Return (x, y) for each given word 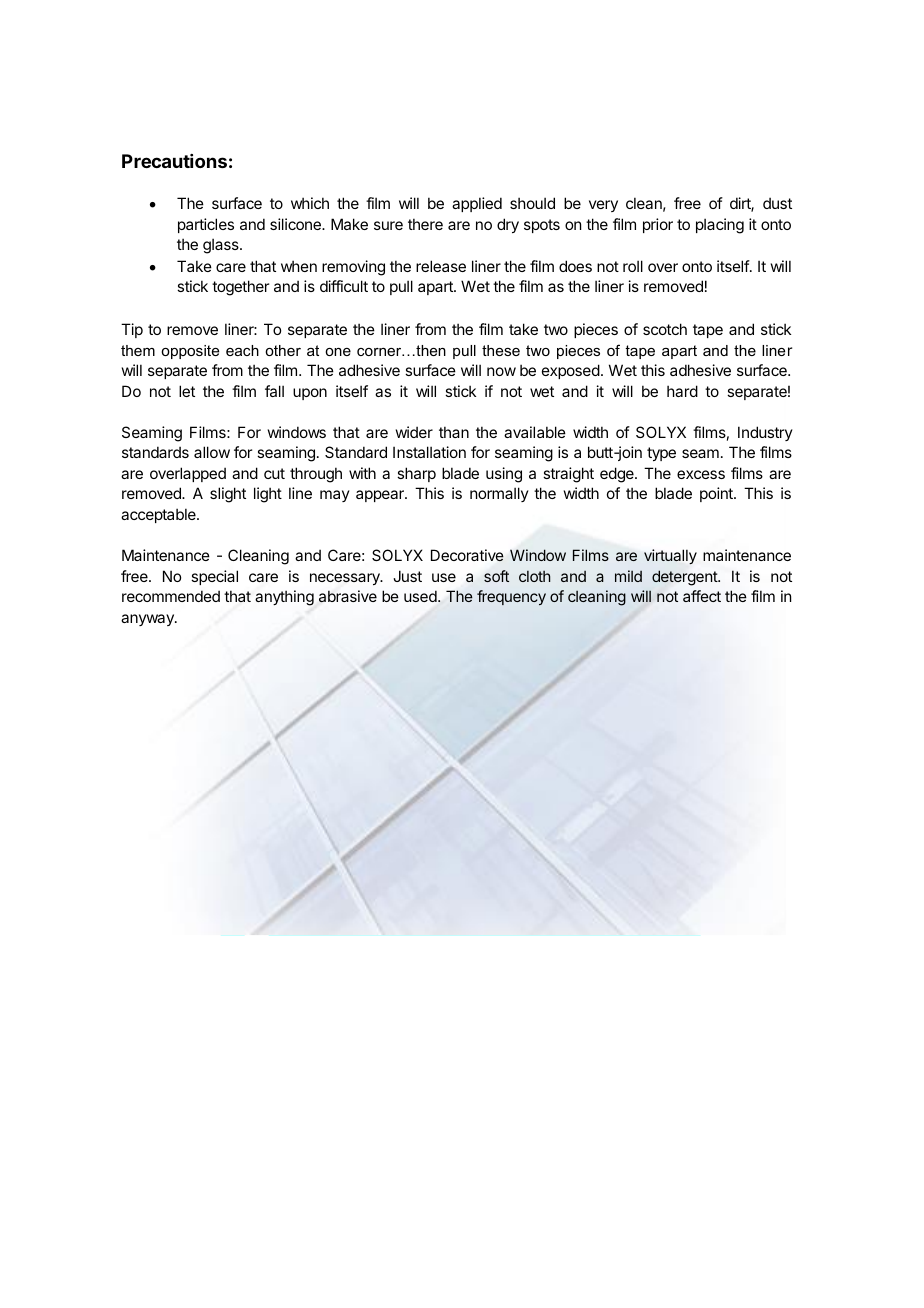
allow (212, 452)
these (501, 350)
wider (414, 432)
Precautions (174, 161)
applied (477, 204)
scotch (665, 329)
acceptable (159, 515)
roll (633, 266)
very (603, 206)
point (717, 494)
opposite (190, 352)
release (441, 266)
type (661, 454)
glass (222, 246)
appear (381, 496)
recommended (171, 596)
